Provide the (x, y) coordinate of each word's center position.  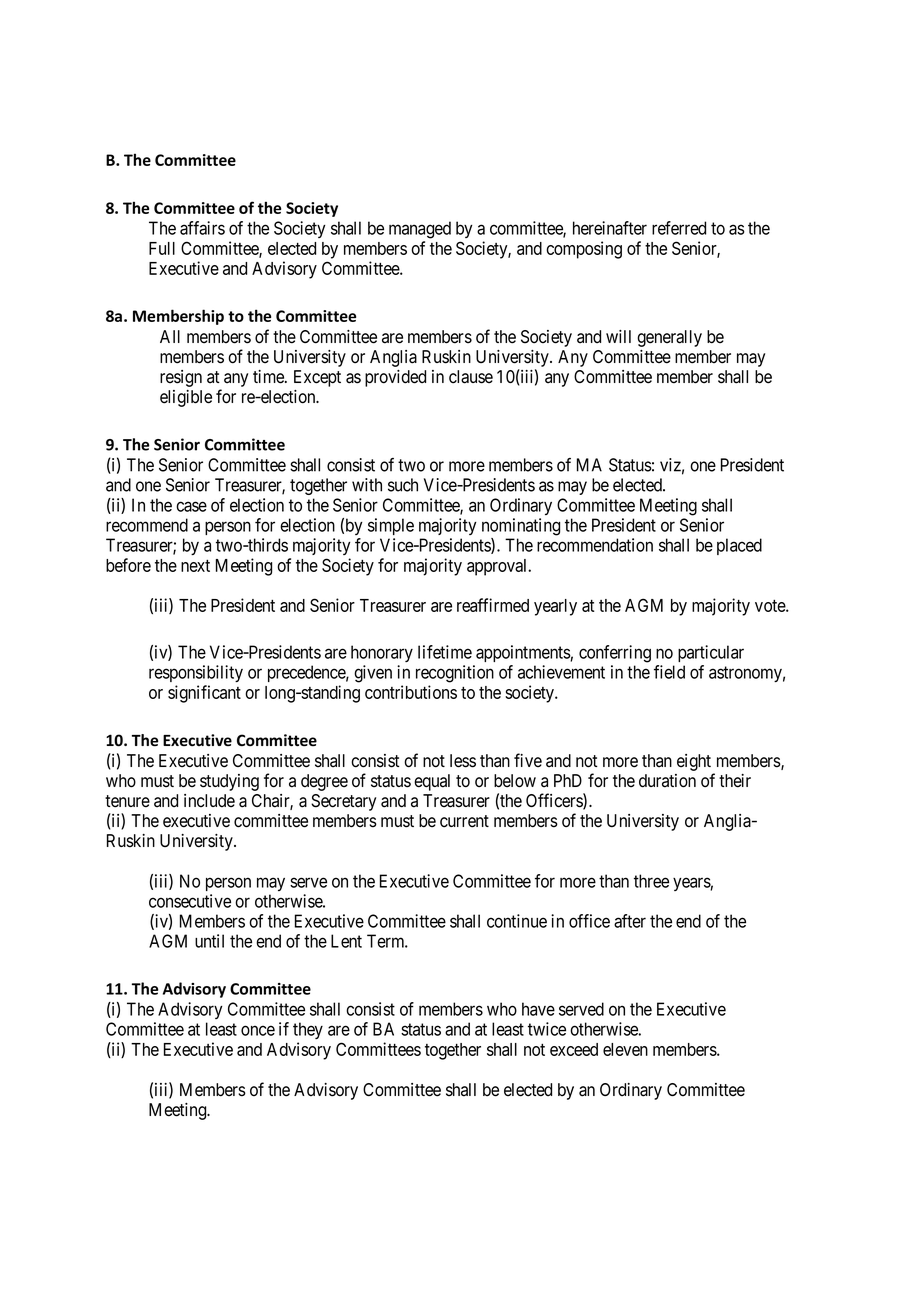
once (258, 1030)
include (209, 801)
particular (711, 653)
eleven (625, 1049)
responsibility (196, 673)
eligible (186, 398)
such (403, 485)
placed (739, 546)
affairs (202, 228)
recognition (455, 674)
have (538, 1009)
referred (679, 228)
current (464, 821)
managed (420, 230)
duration (667, 781)
